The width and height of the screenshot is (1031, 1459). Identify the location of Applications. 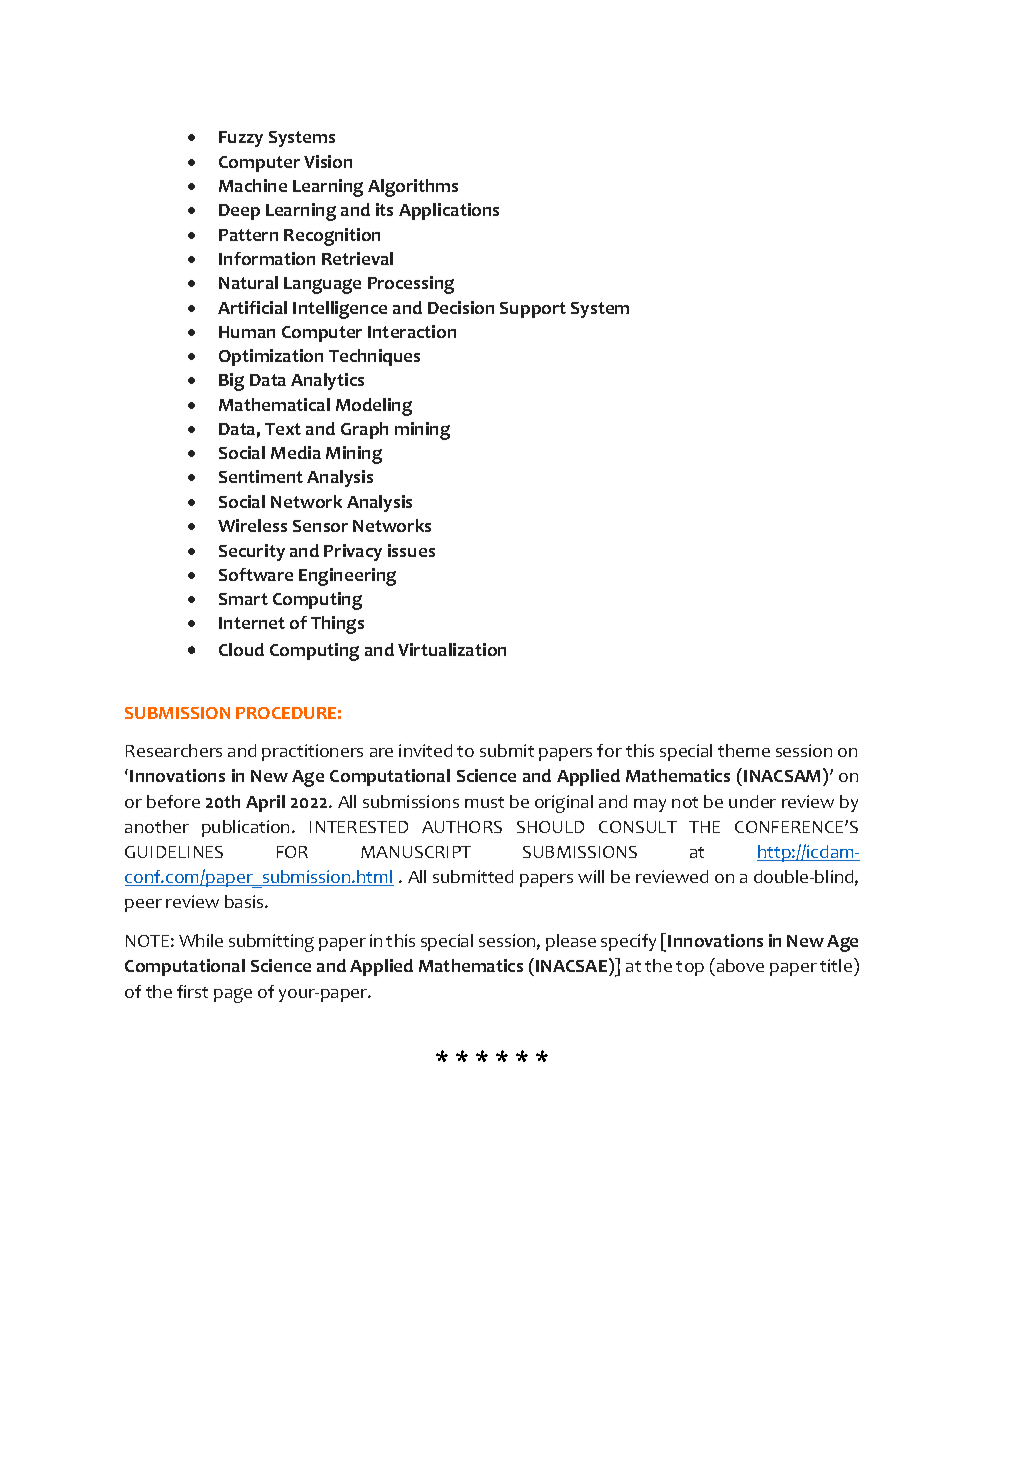
(449, 211).
